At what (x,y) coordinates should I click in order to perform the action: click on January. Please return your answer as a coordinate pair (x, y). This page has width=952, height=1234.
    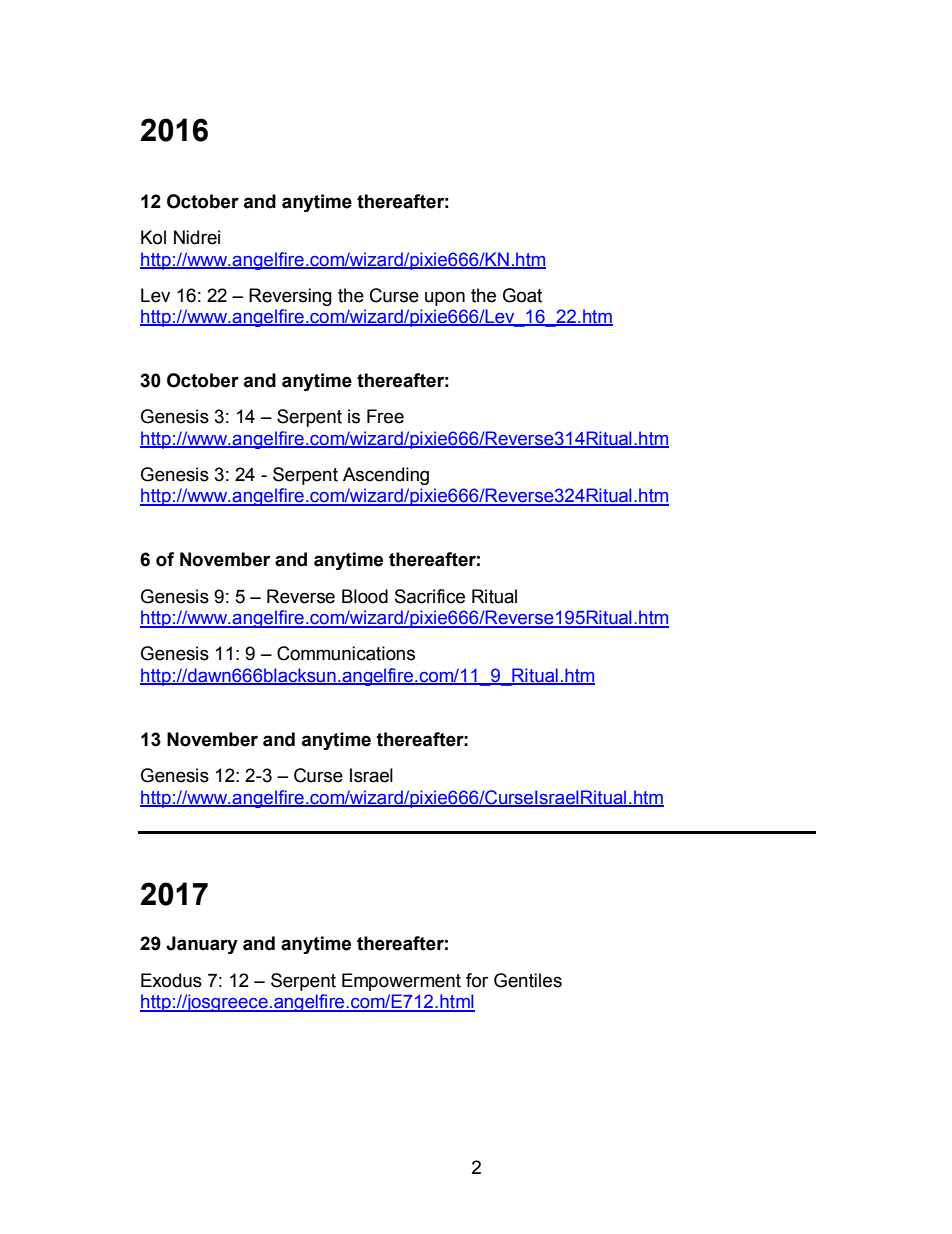
    Looking at the image, I should click on (202, 945).
